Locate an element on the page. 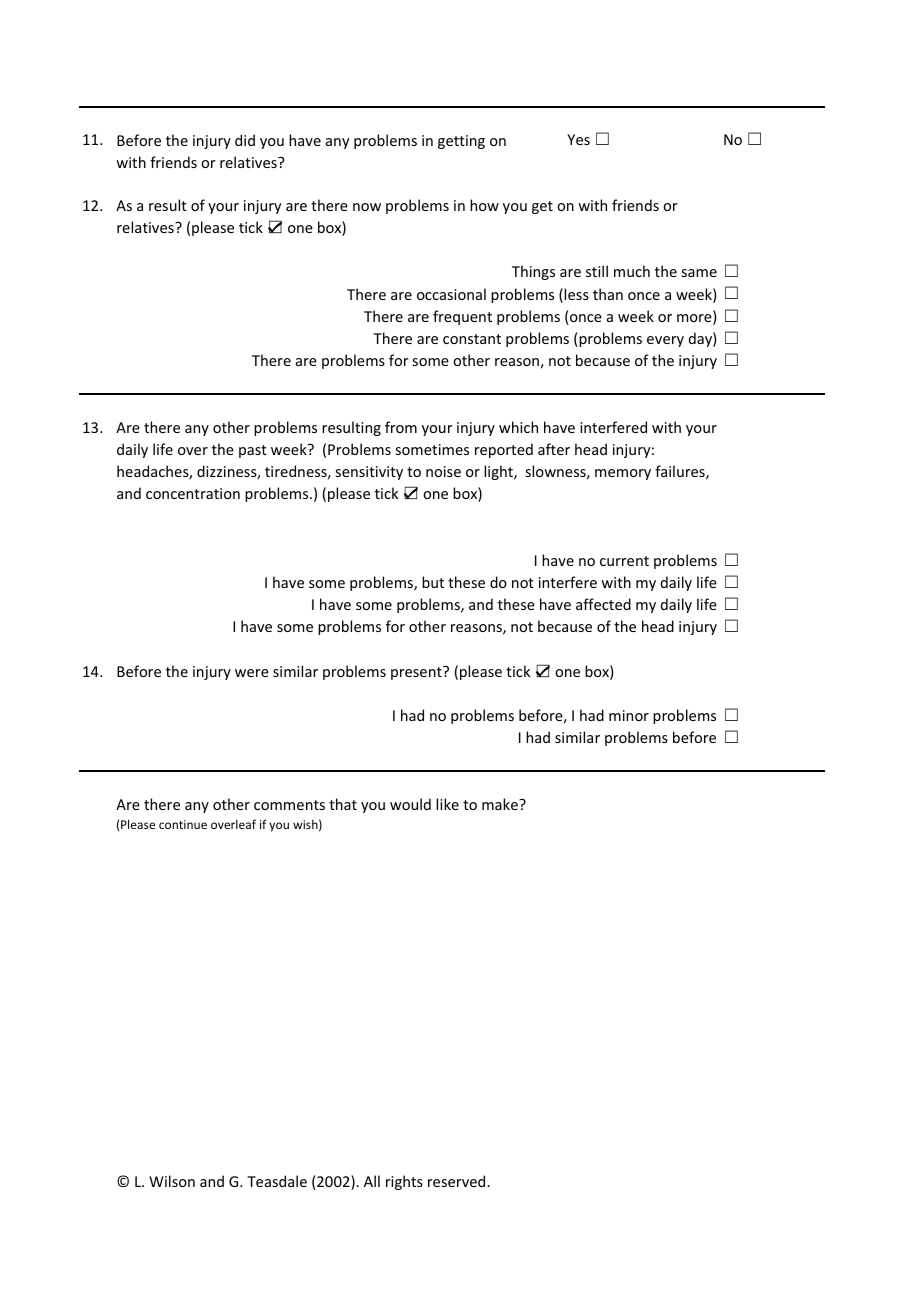 This image has width=924, height=1308. getting is located at coordinates (461, 142).
